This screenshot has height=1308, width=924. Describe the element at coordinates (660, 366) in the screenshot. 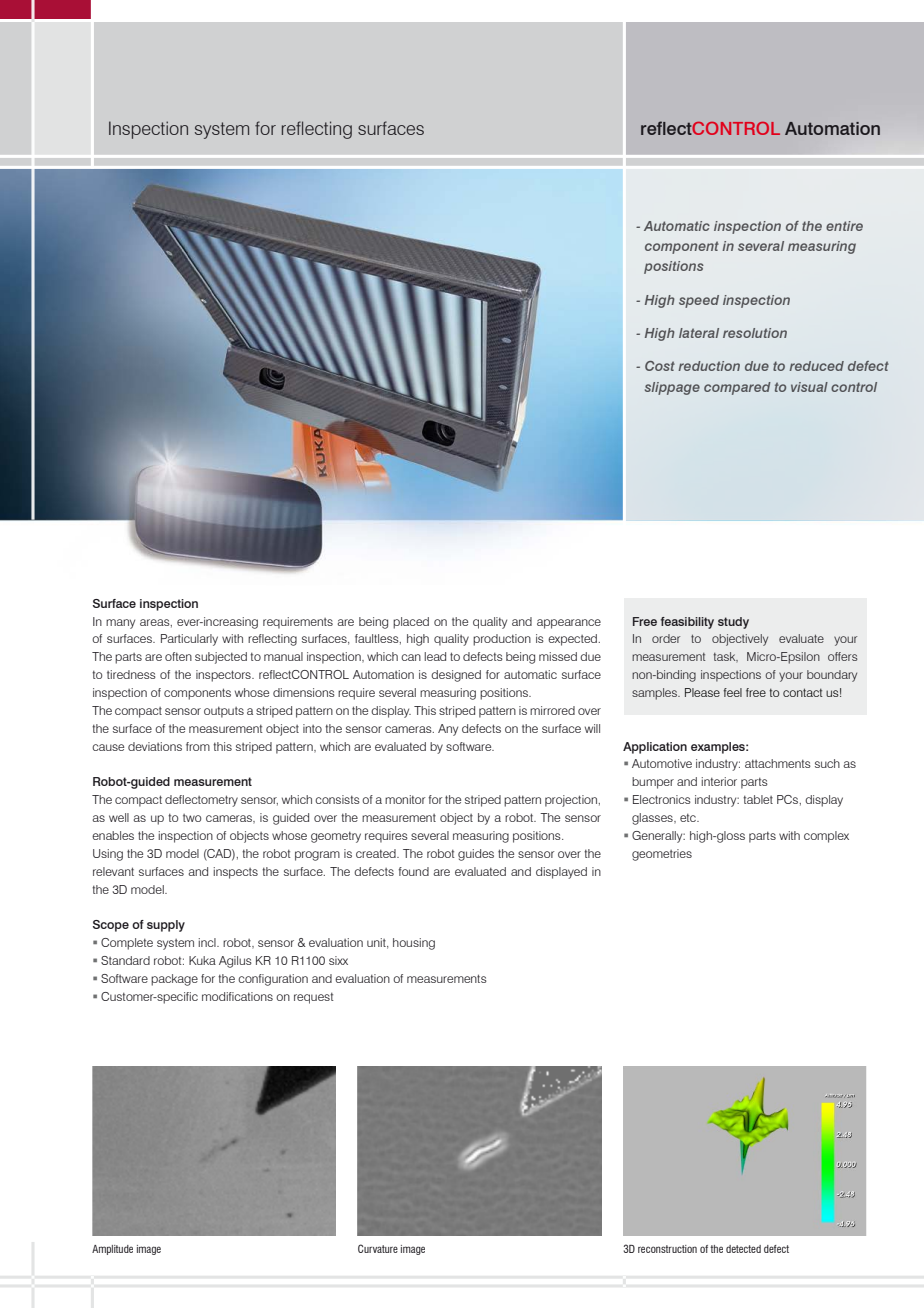

I see `Cost` at that location.
